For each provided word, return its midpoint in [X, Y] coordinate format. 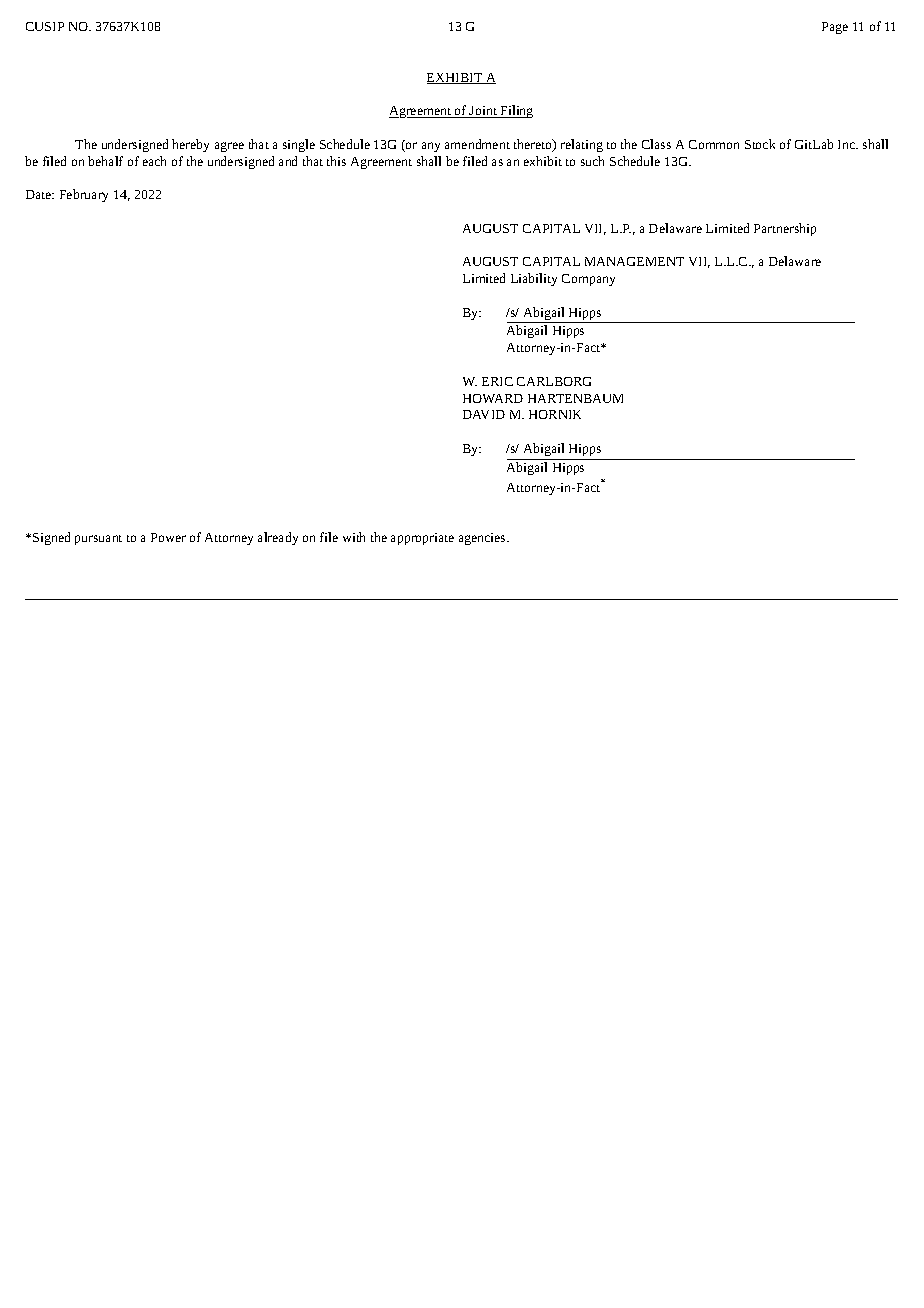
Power [168, 537]
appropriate [422, 539]
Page [835, 28]
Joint [483, 112]
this [336, 161]
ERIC [497, 381]
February [84, 195]
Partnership [785, 229]
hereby [190, 145]
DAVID [484, 414]
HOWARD [493, 398]
